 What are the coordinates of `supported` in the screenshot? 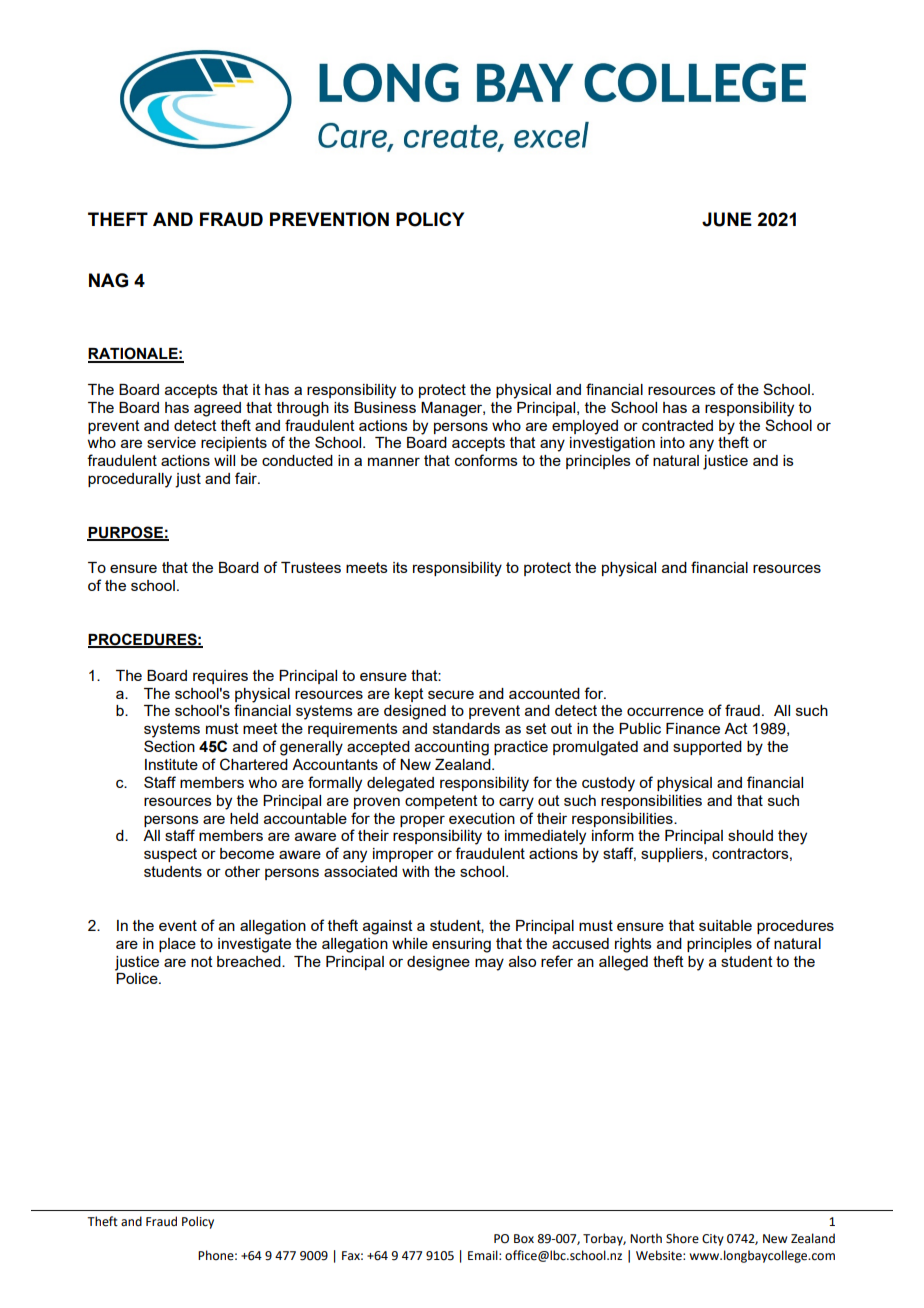 It's located at (707, 748).
